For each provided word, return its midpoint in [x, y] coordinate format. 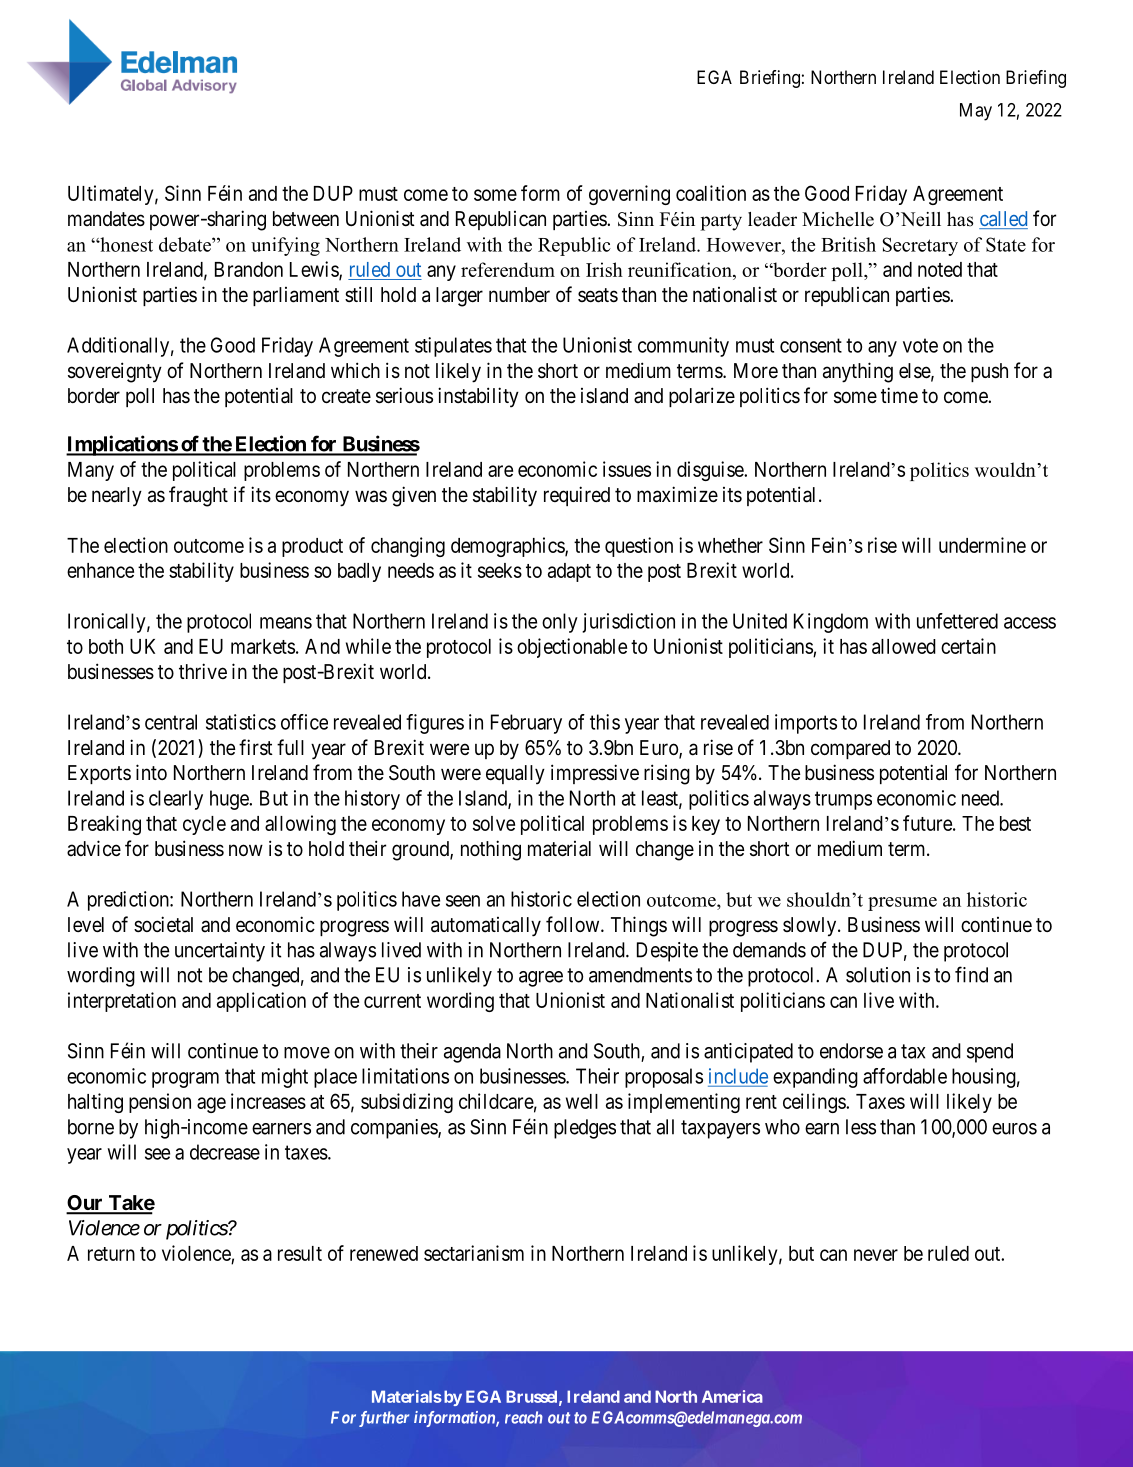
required [577, 496]
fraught [198, 496]
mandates [106, 219]
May [976, 112]
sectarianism [474, 1253]
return [111, 1254]
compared [850, 749]
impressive [595, 774]
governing [629, 195]
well [582, 1101]
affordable [905, 1076]
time [899, 395]
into [151, 772]
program [185, 1080]
